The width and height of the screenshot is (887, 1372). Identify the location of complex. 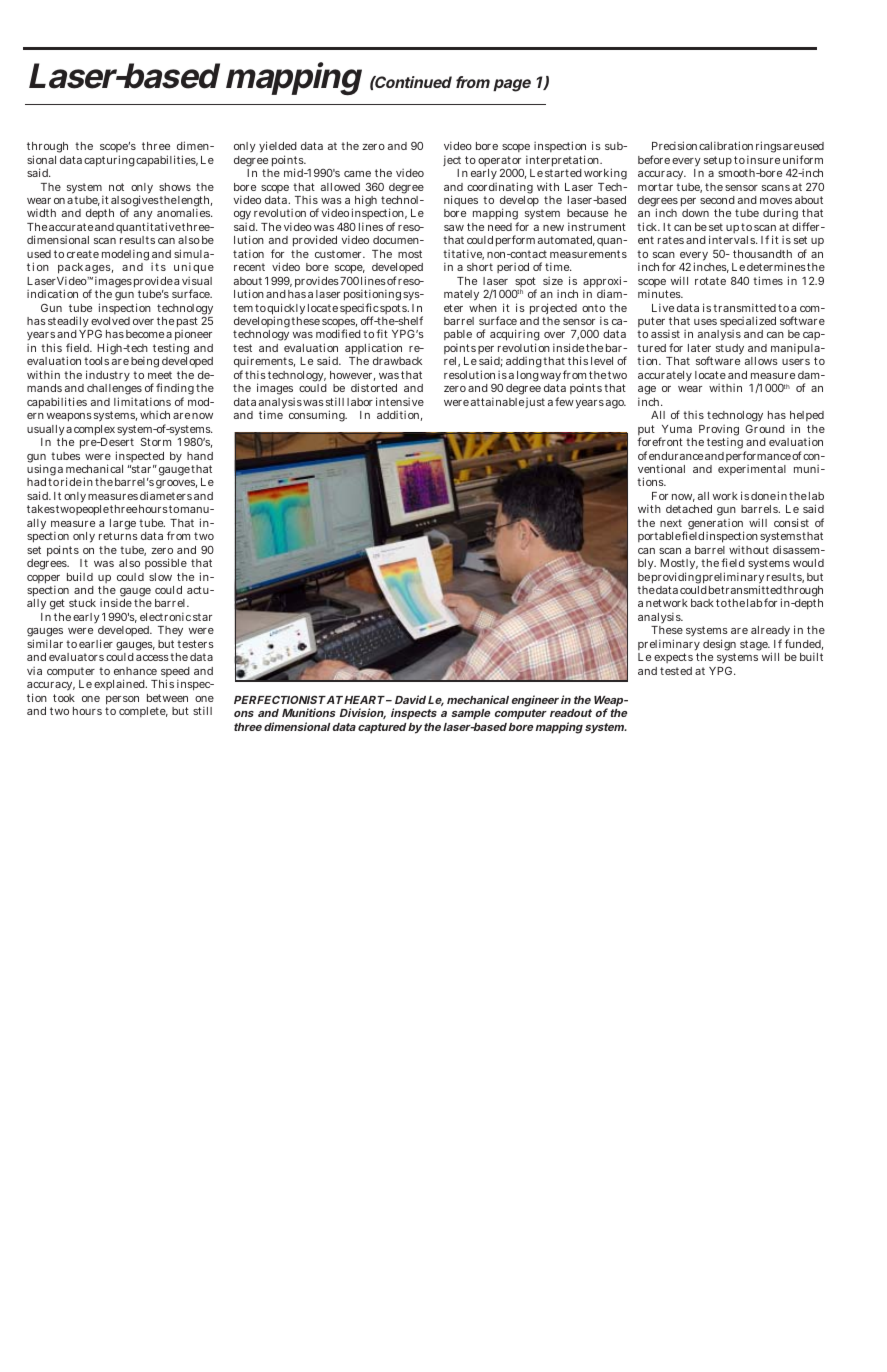
(94, 430).
